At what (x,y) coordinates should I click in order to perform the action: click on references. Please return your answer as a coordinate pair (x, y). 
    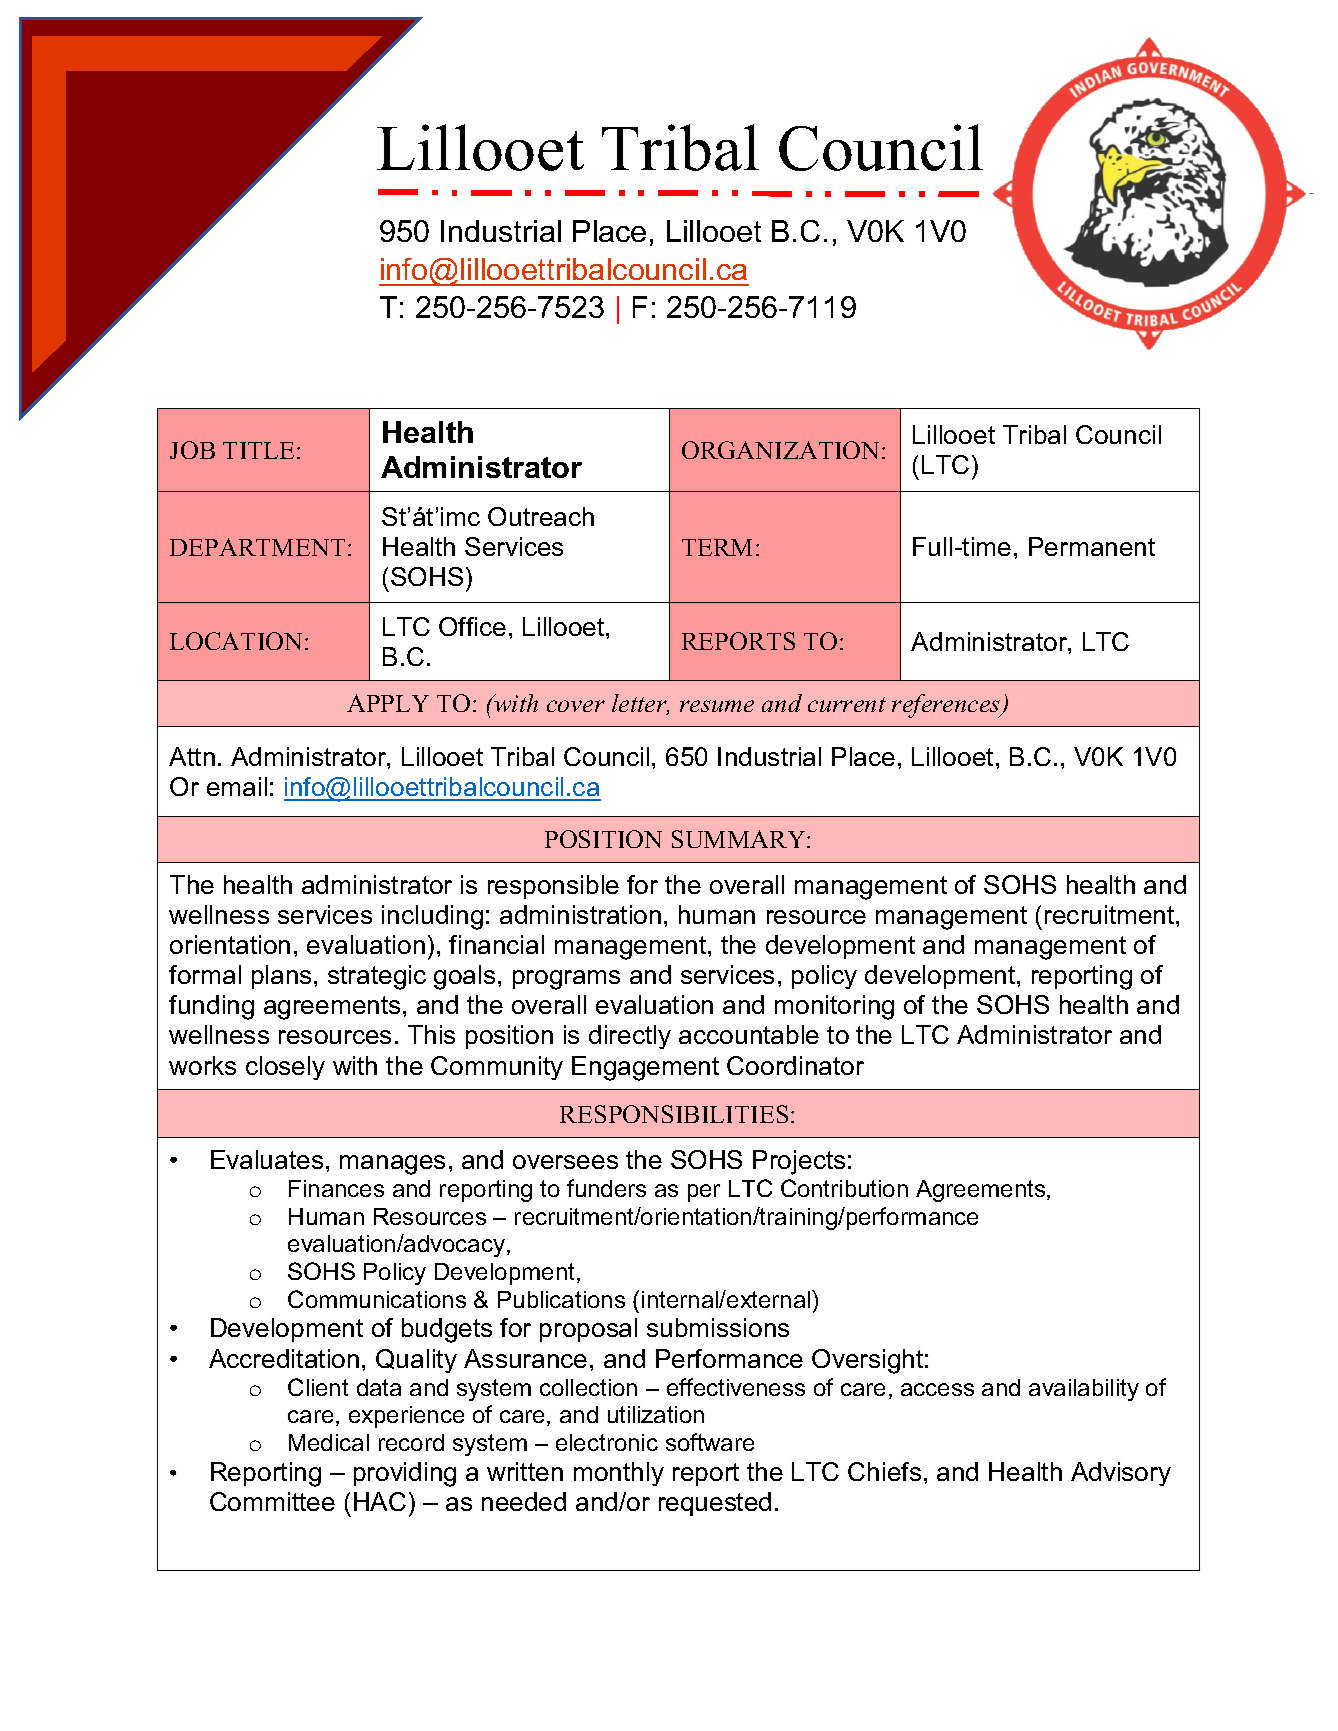
    Looking at the image, I should click on (947, 706).
